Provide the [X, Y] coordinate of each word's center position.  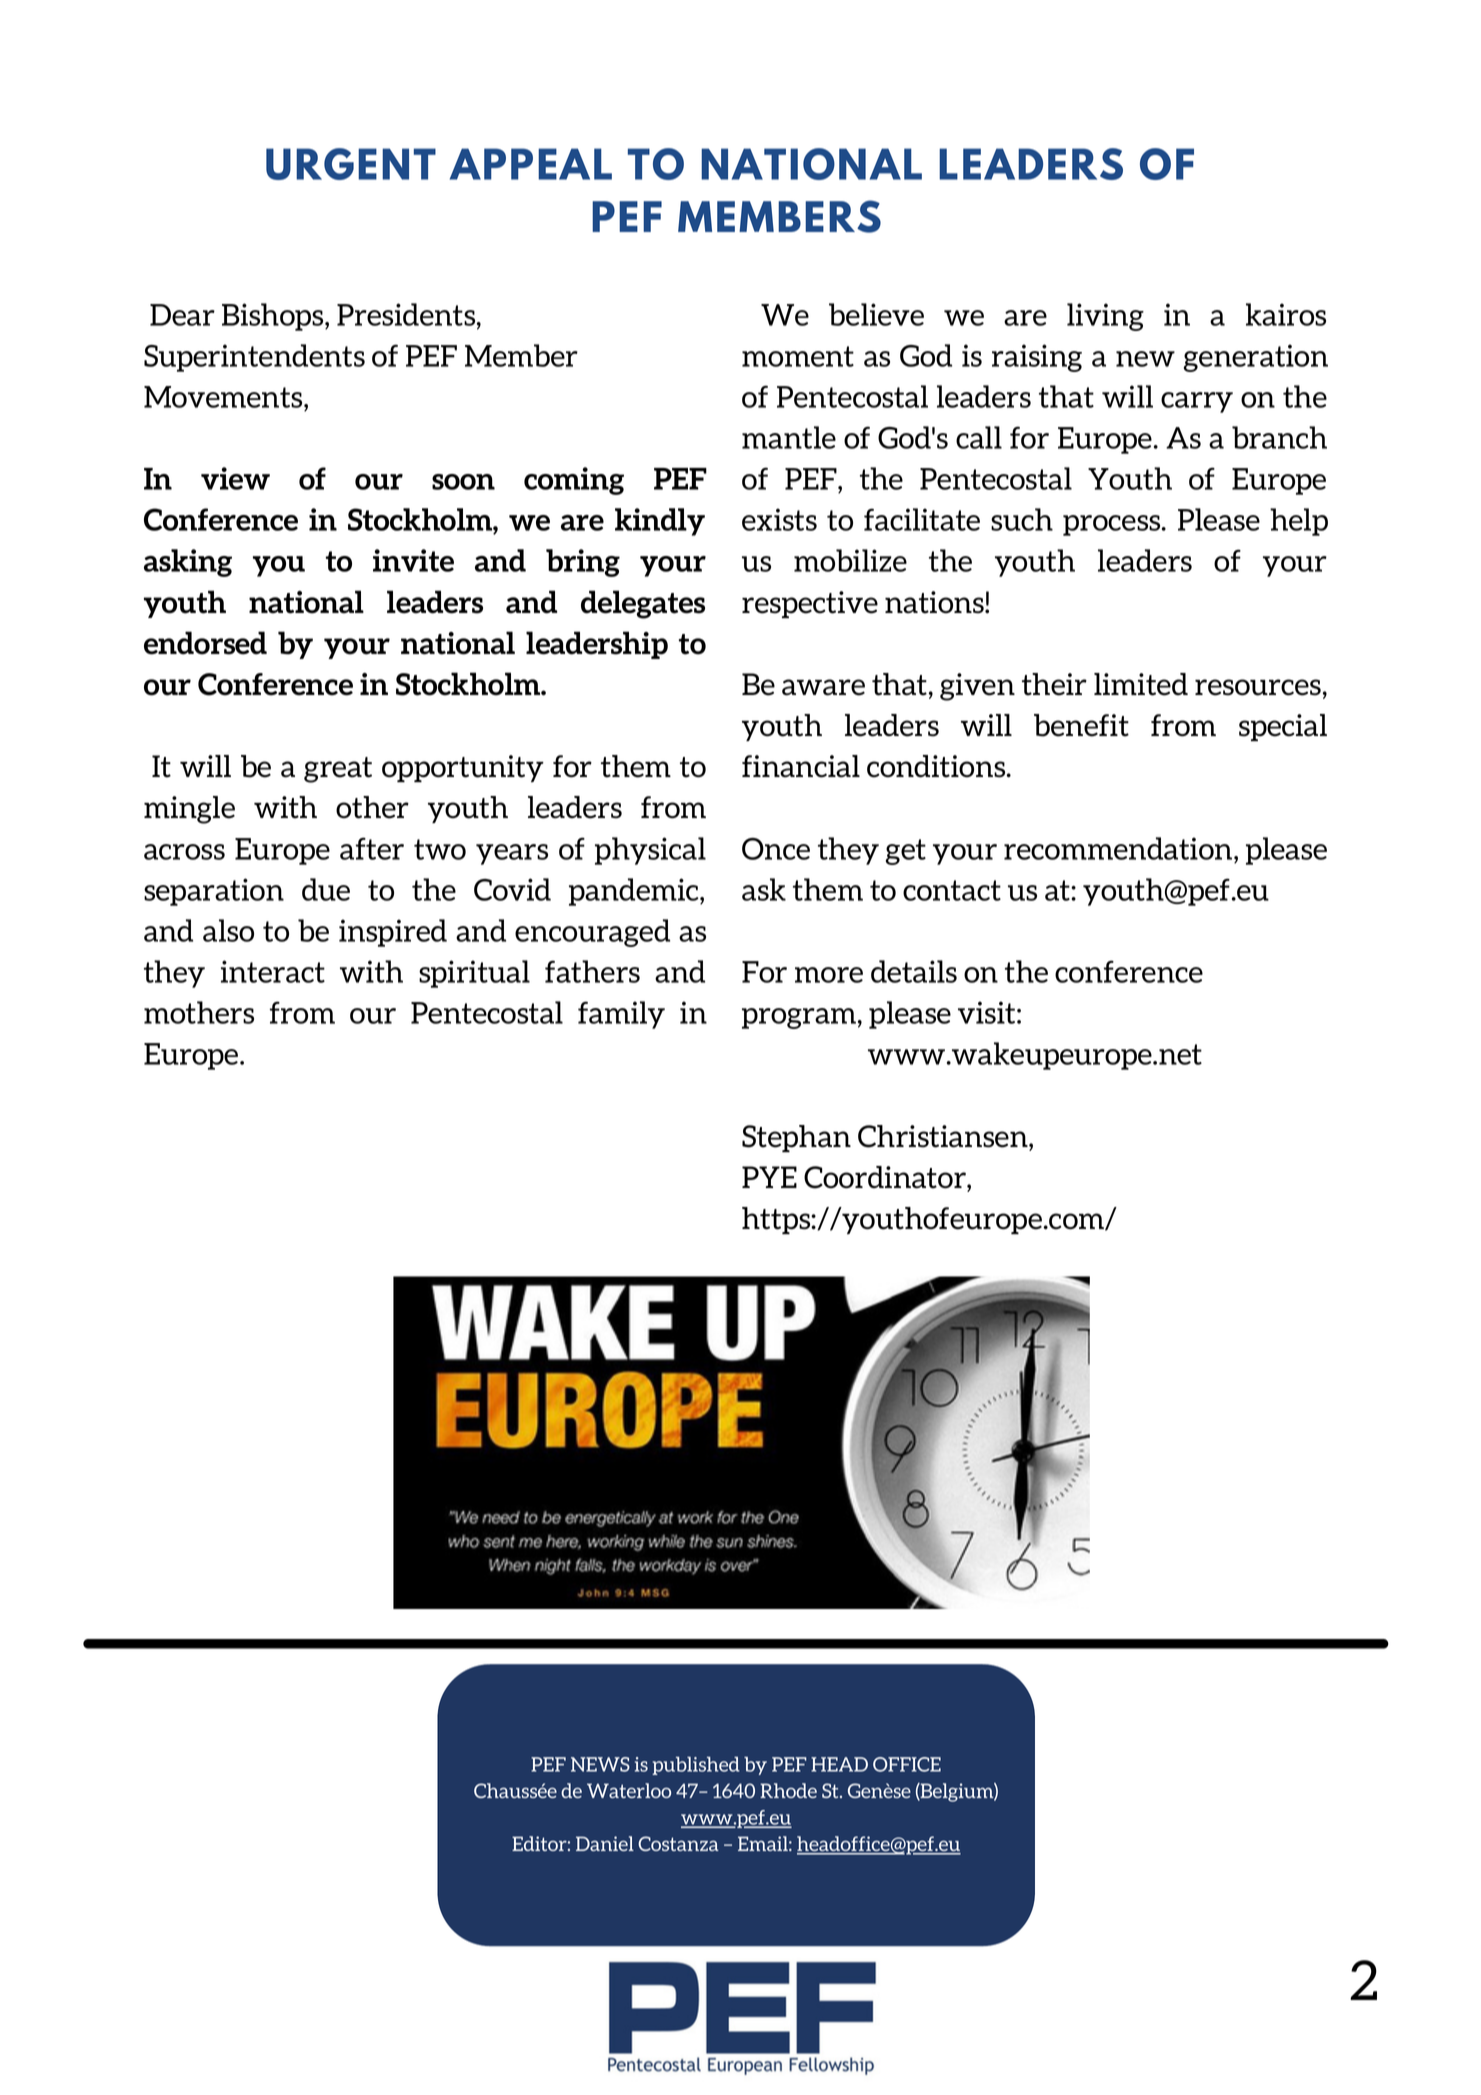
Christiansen [944, 1136]
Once [776, 849]
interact [273, 971]
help [1299, 522]
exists [779, 519]
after [372, 848]
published [696, 1766]
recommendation [1119, 848]
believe [876, 314]
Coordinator [886, 1177]
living [1105, 317]
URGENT [351, 164]
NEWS [600, 1764]
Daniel [605, 1843]
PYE [769, 1177]
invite [413, 560]
